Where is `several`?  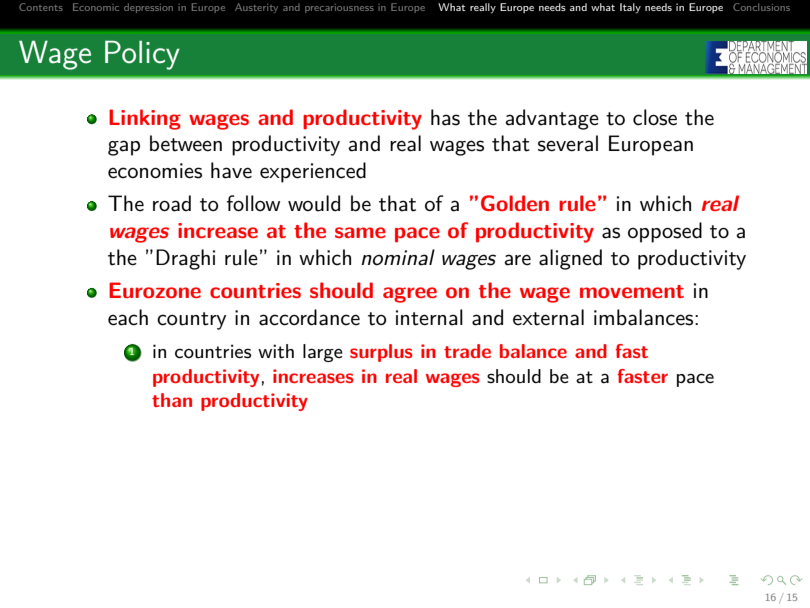 several is located at coordinates (568, 143).
